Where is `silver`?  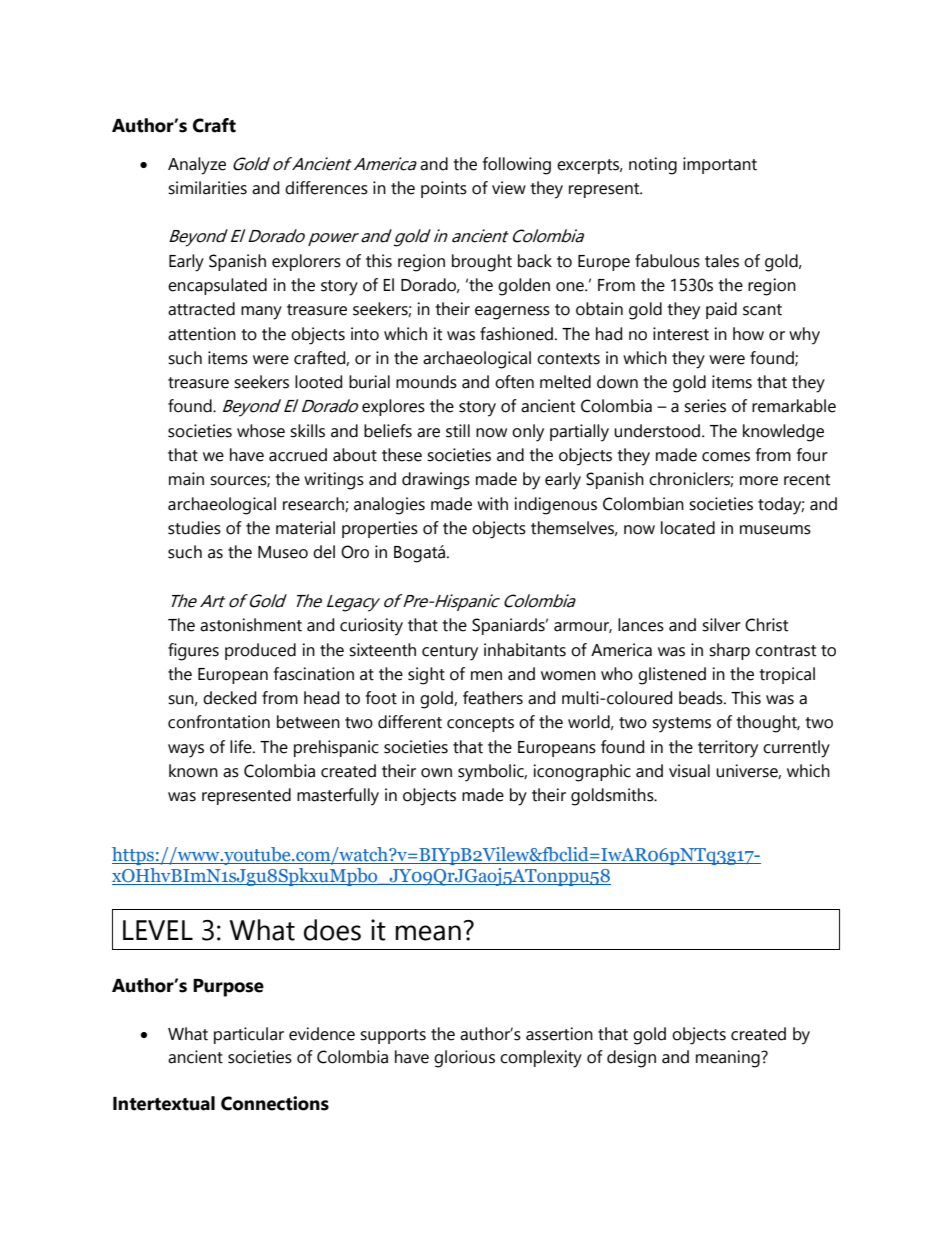 silver is located at coordinates (721, 625).
